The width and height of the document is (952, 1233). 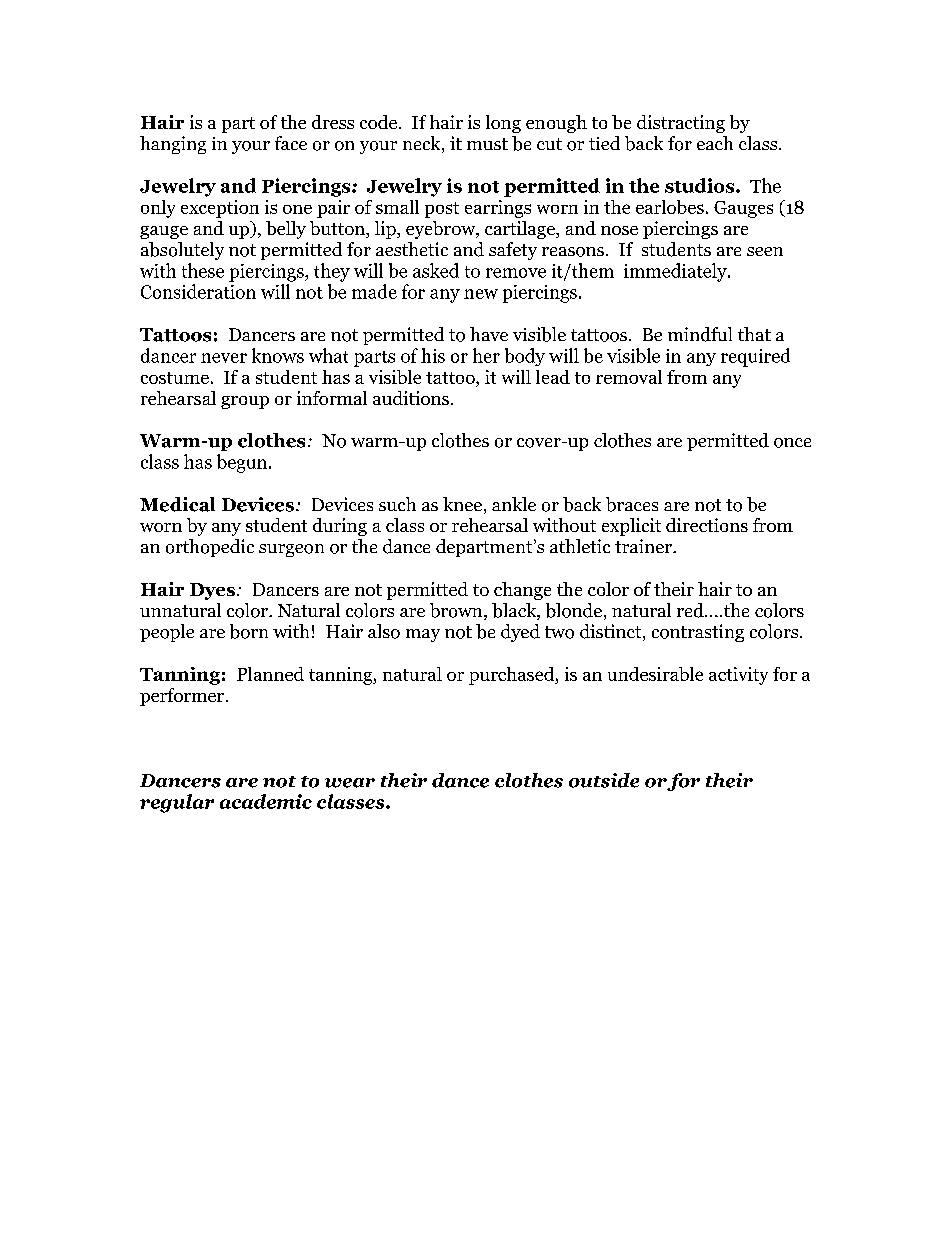 I want to click on academic, so click(x=266, y=801).
